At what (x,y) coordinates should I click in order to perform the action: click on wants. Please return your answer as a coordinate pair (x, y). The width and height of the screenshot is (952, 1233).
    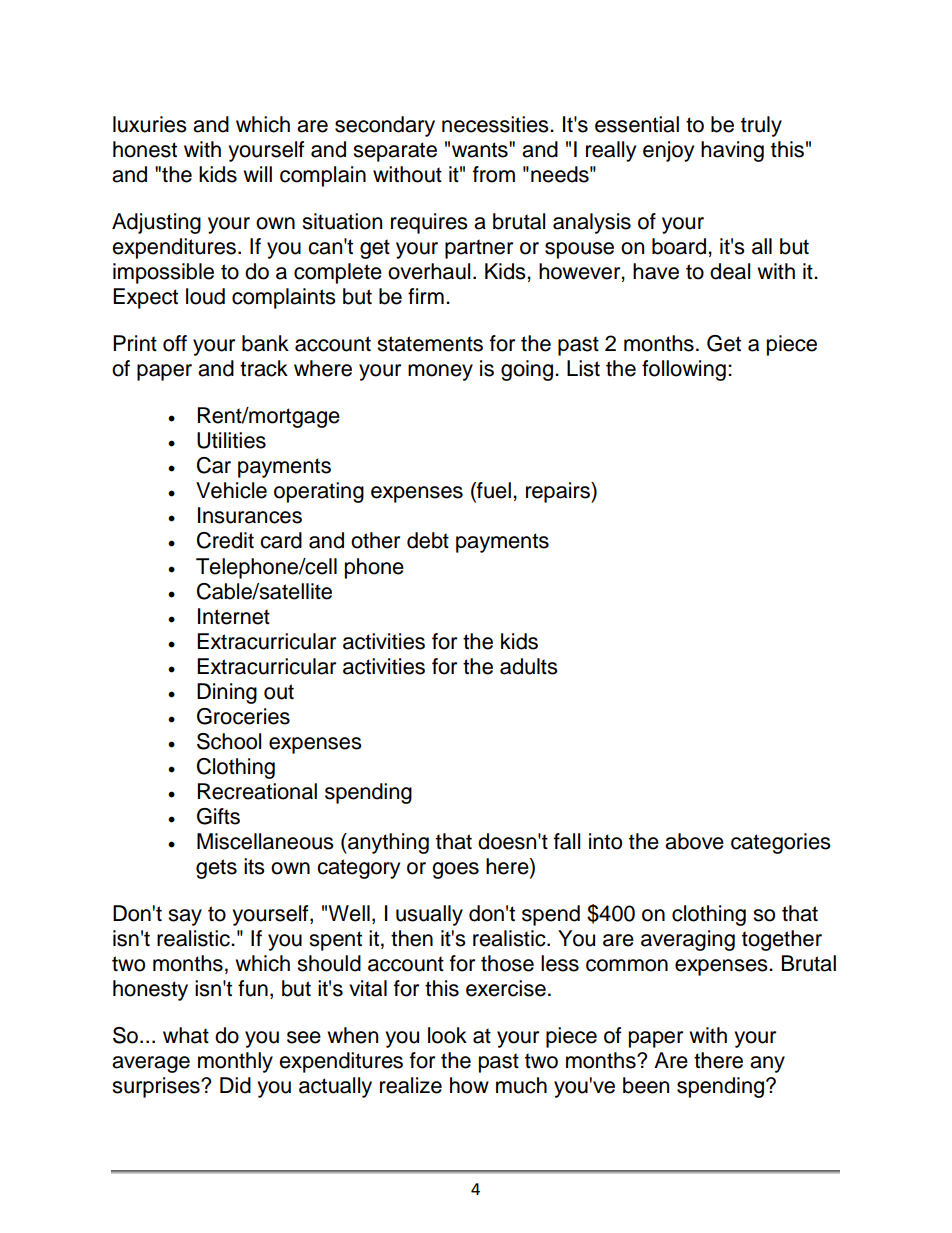
    Looking at the image, I should click on (481, 150).
